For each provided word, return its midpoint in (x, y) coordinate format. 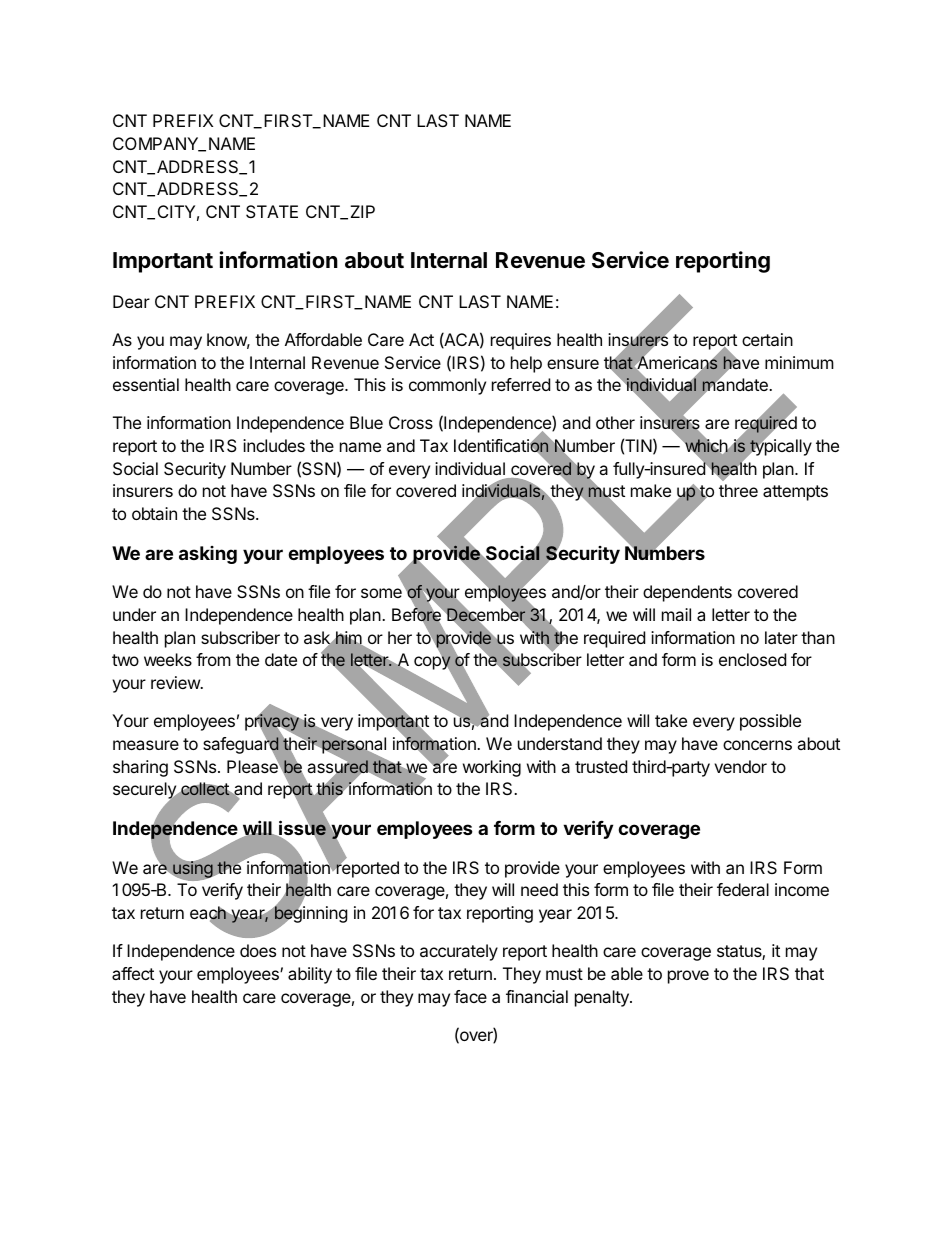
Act (421, 339)
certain (767, 339)
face (470, 996)
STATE (272, 211)
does (258, 950)
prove (688, 977)
